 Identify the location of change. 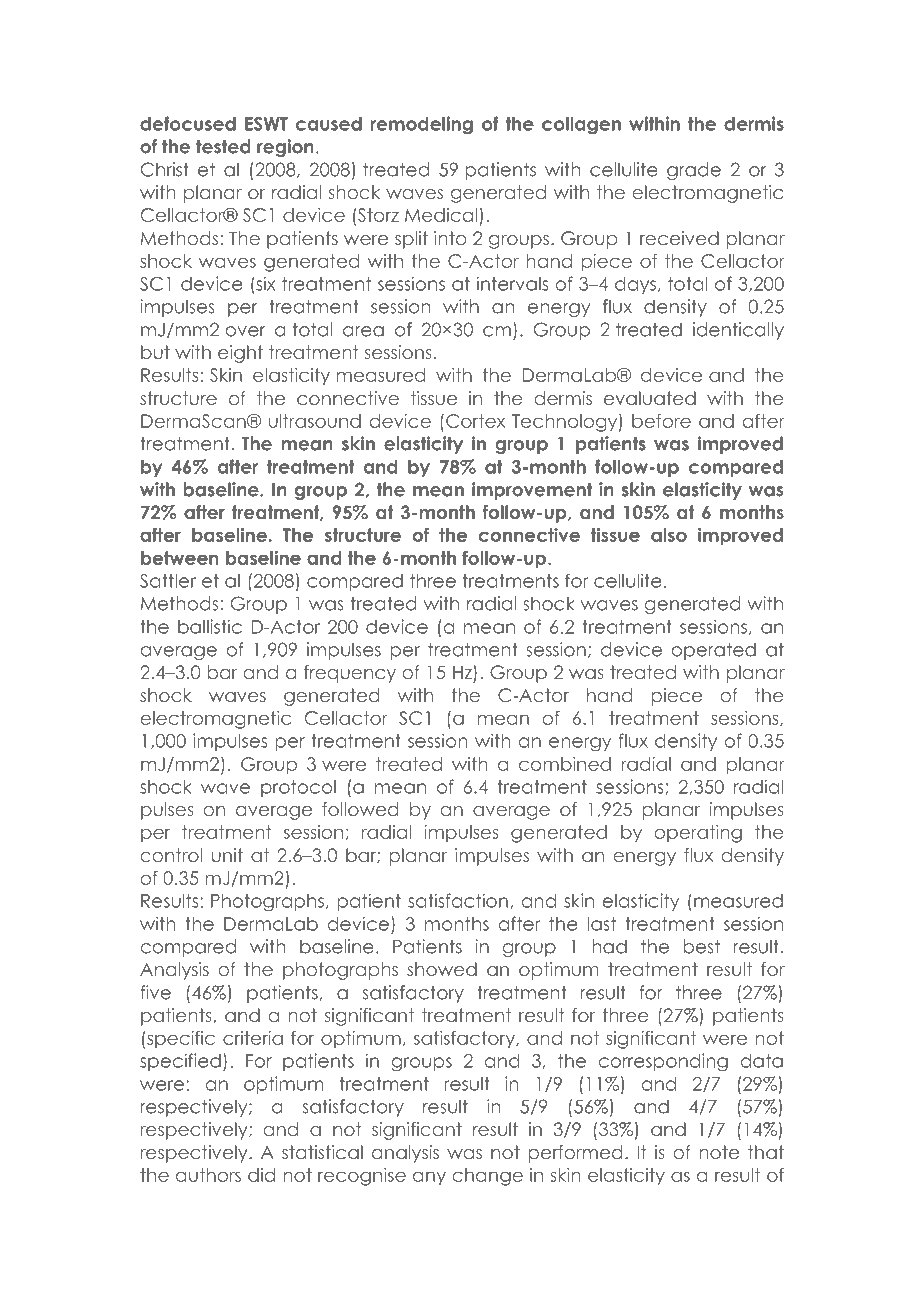
(488, 1177).
